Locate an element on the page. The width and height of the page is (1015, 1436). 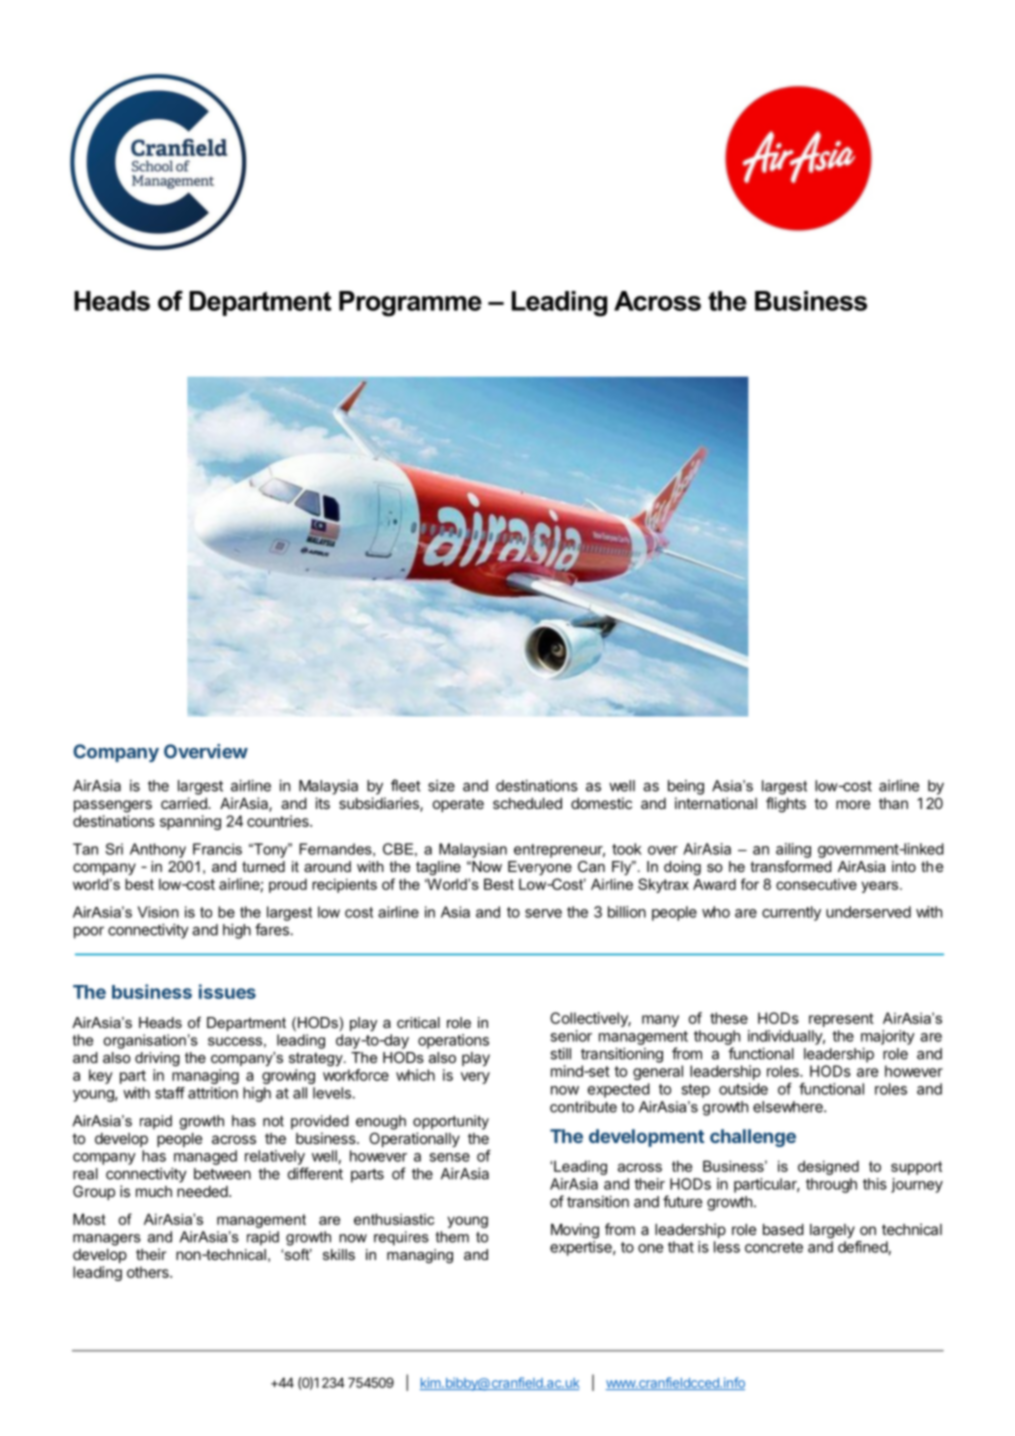
others is located at coordinates (149, 1272).
